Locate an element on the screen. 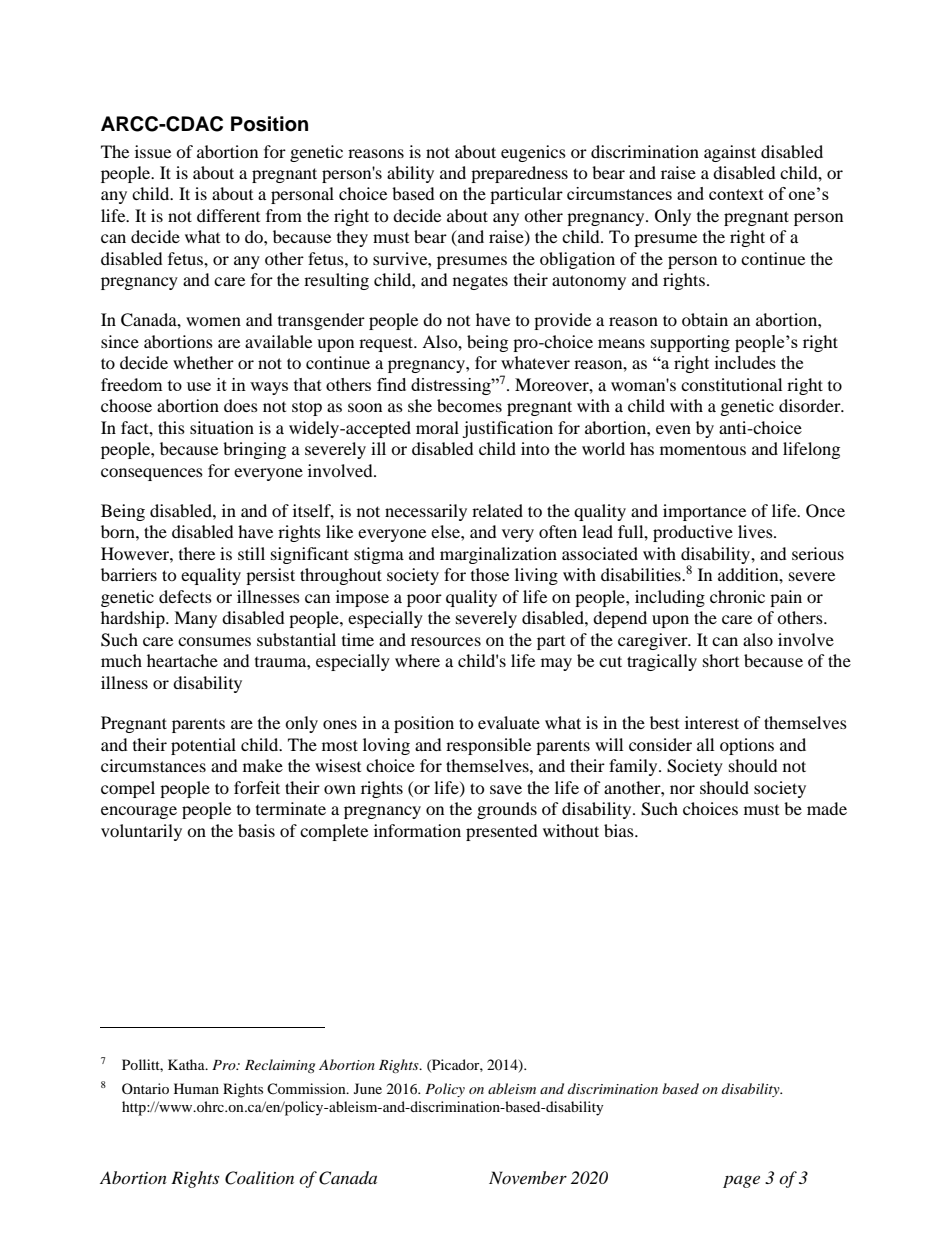  preparedness is located at coordinates (519, 174).
